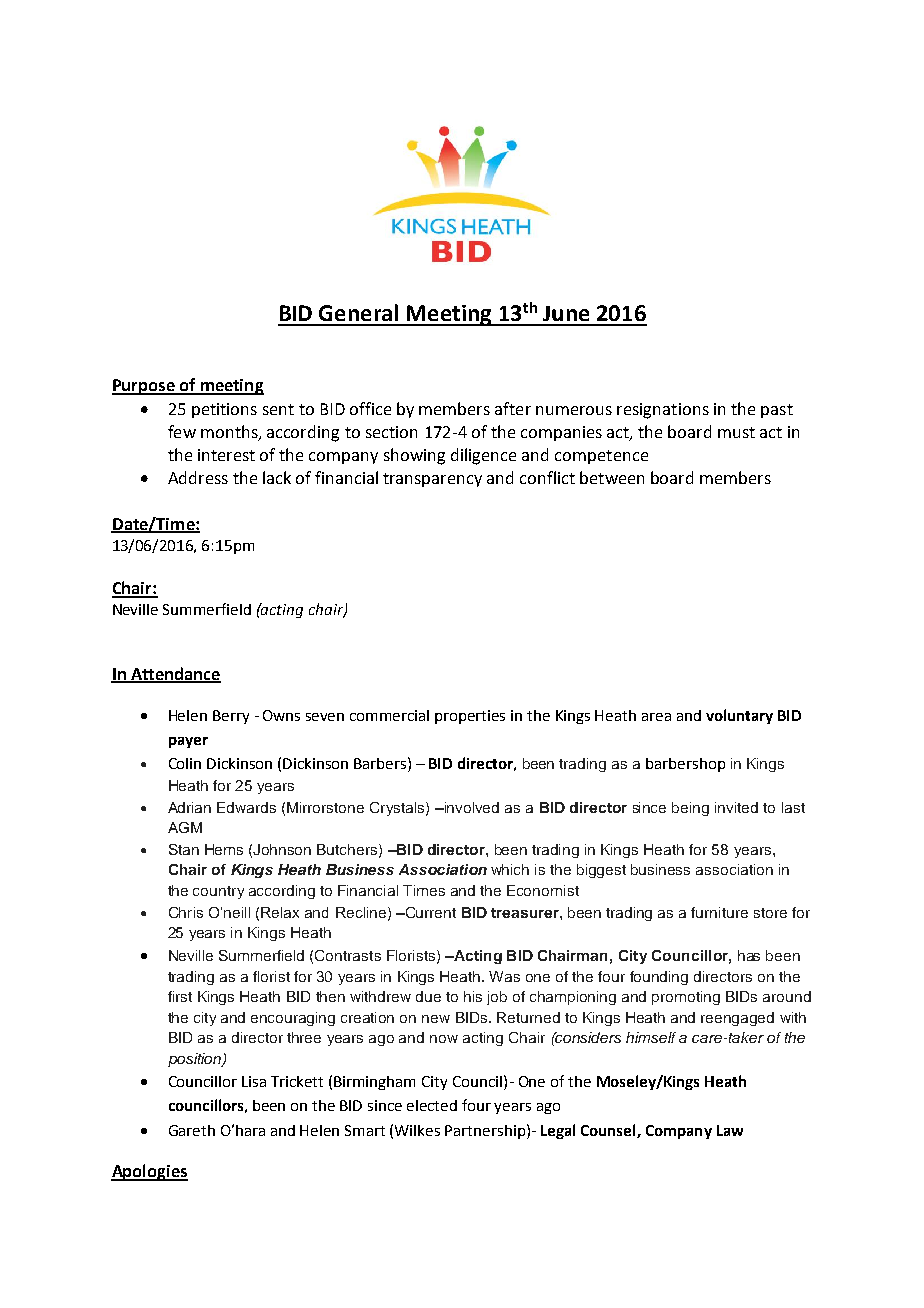 Image resolution: width=924 pixels, height=1308 pixels. Describe the element at coordinates (736, 807) in the screenshot. I see `invited` at that location.
